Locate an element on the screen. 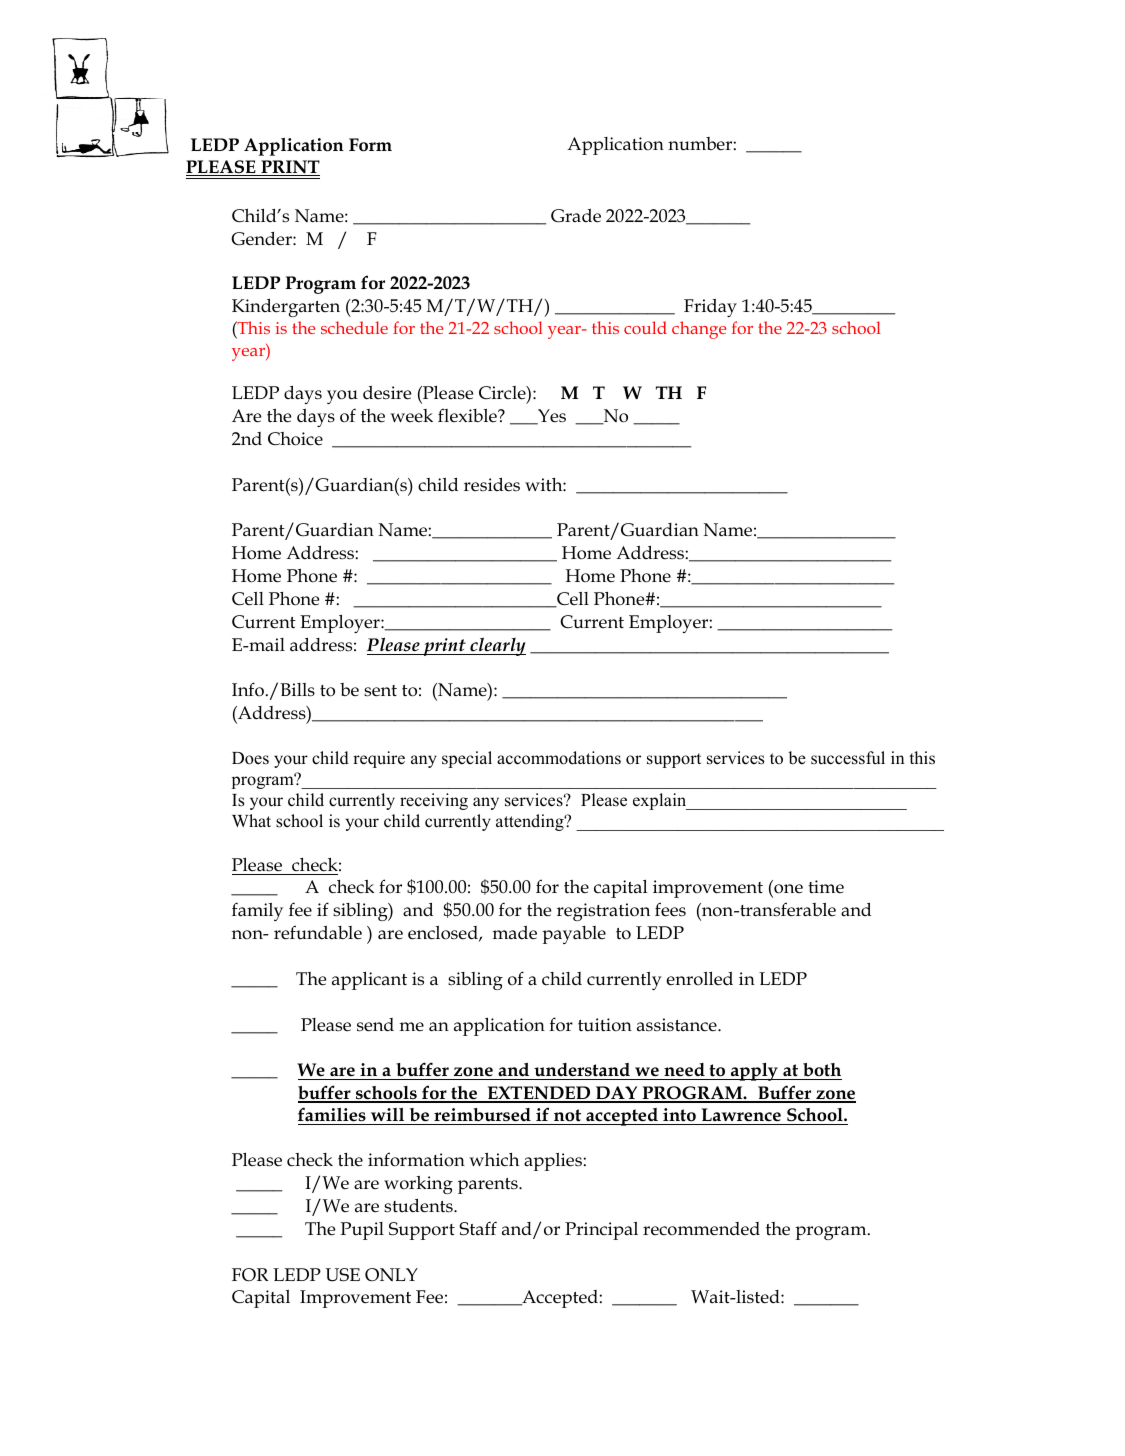 This screenshot has width=1125, height=1456. enrolled is located at coordinates (699, 979).
